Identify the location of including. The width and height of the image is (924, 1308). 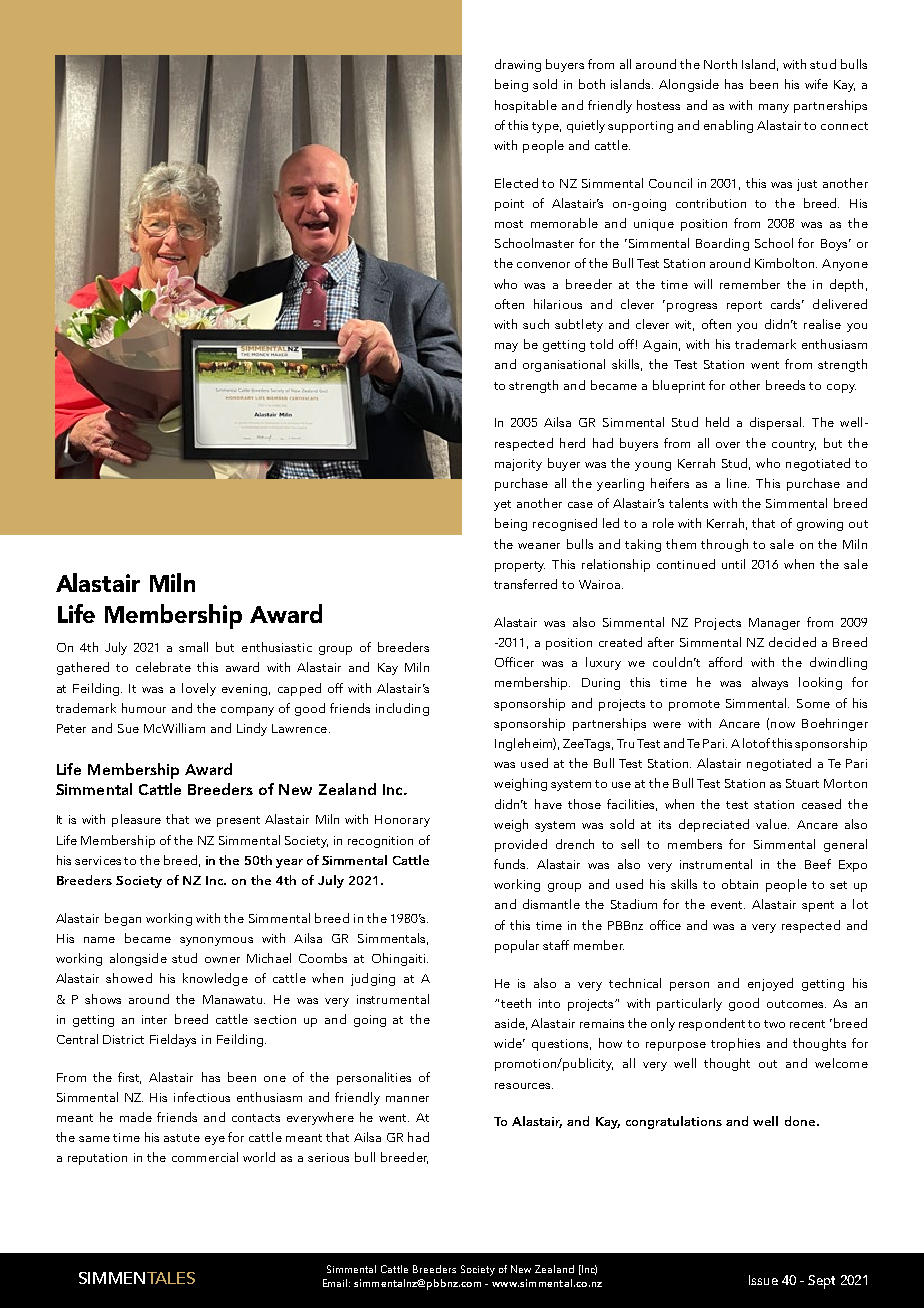
(402, 709).
